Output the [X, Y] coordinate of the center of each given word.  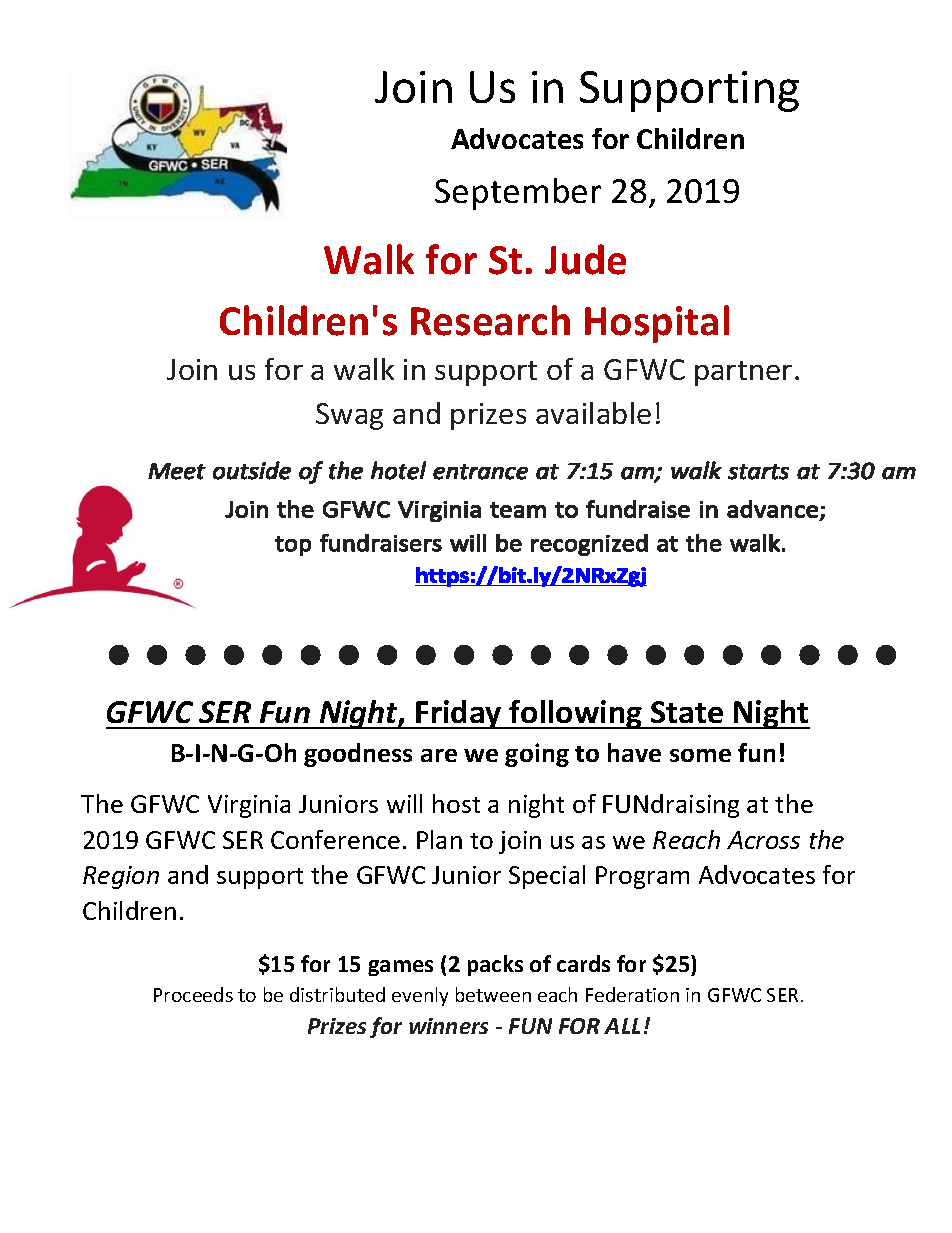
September [518, 194]
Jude [585, 259]
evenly [420, 996]
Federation [632, 994]
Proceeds [193, 994]
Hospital [657, 324]
